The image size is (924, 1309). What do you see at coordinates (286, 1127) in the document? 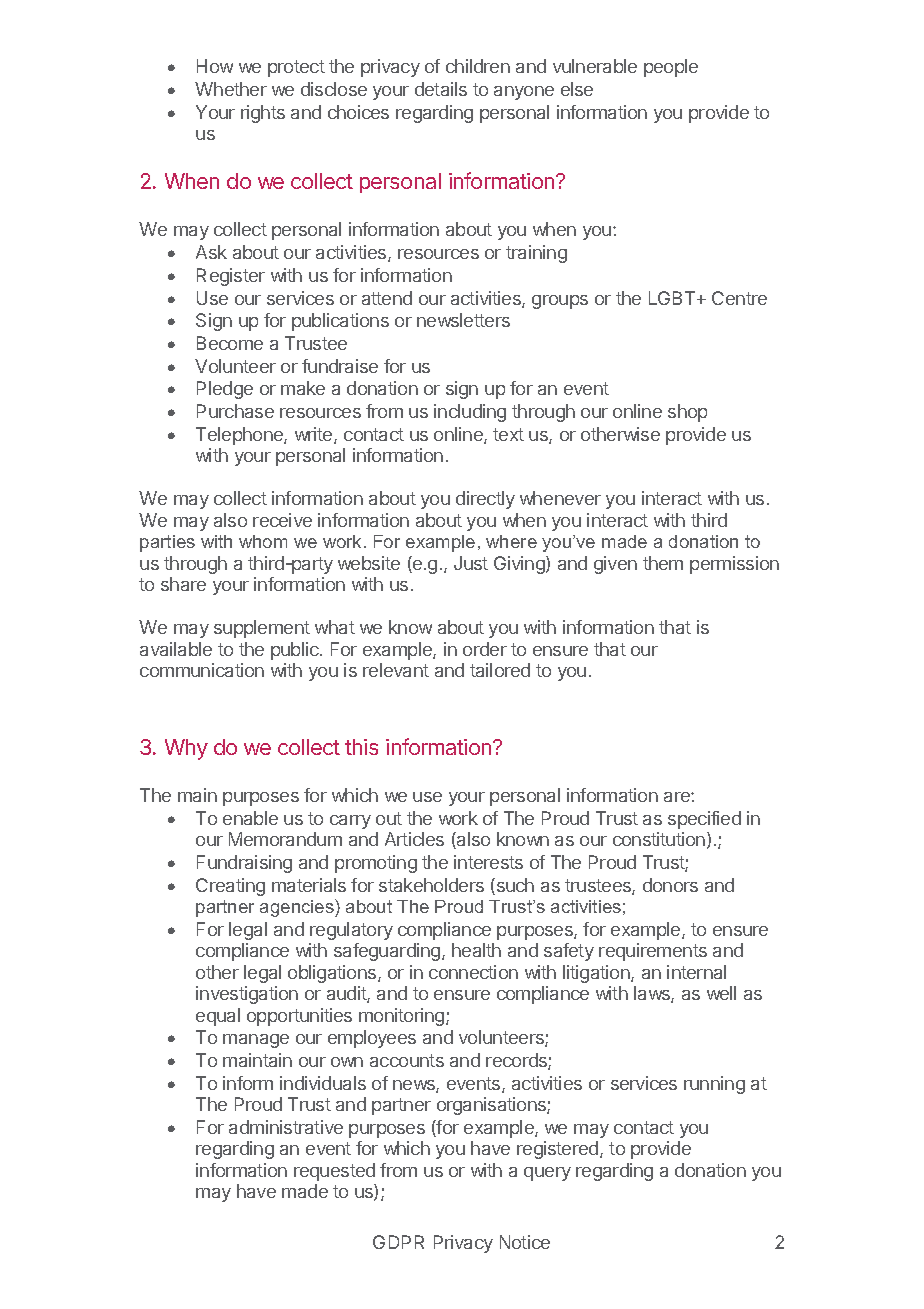
I see `administrative` at bounding box center [286, 1127].
